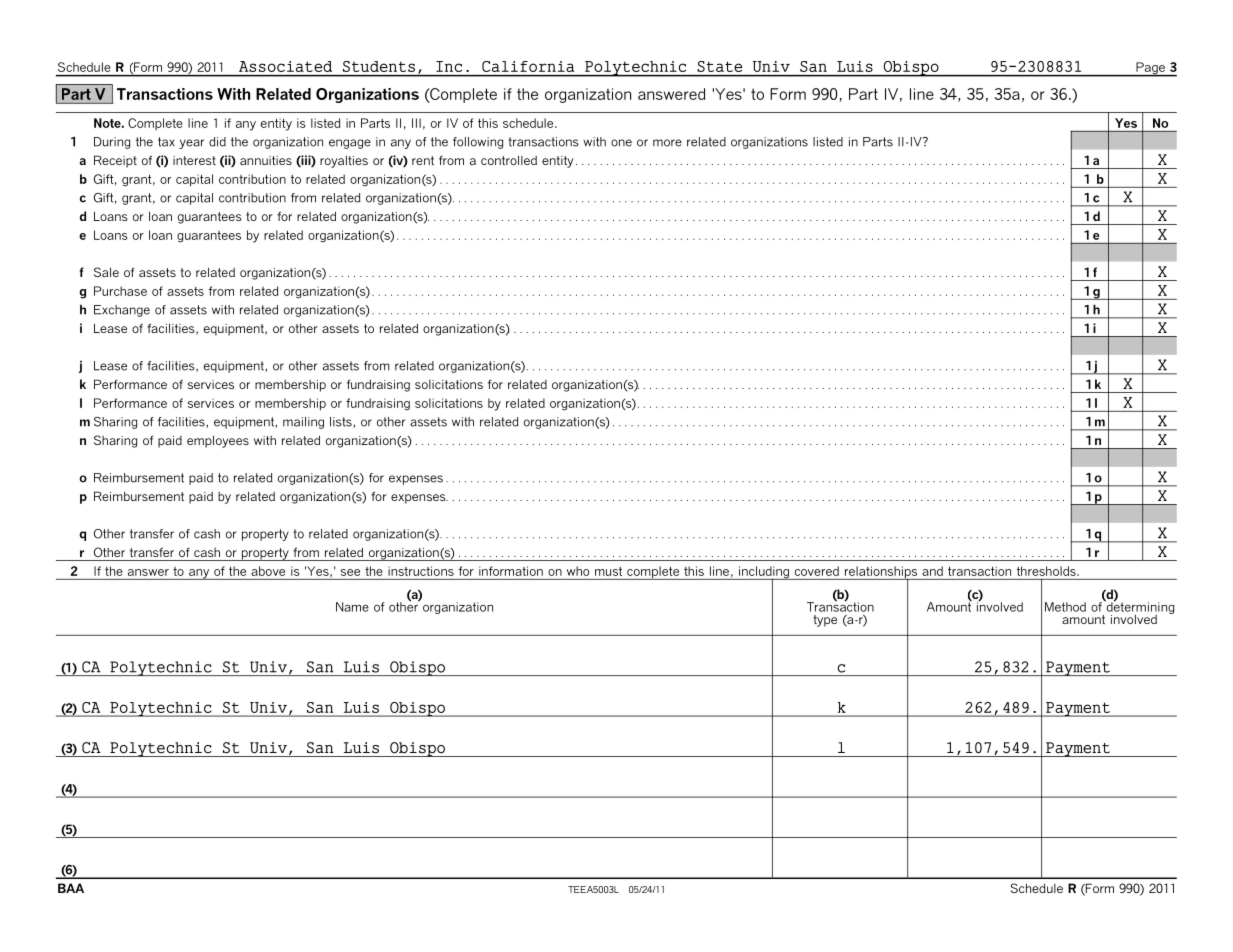 This image has width=1233, height=952. Describe the element at coordinates (285, 66) in the image. I see `Associated` at that location.
